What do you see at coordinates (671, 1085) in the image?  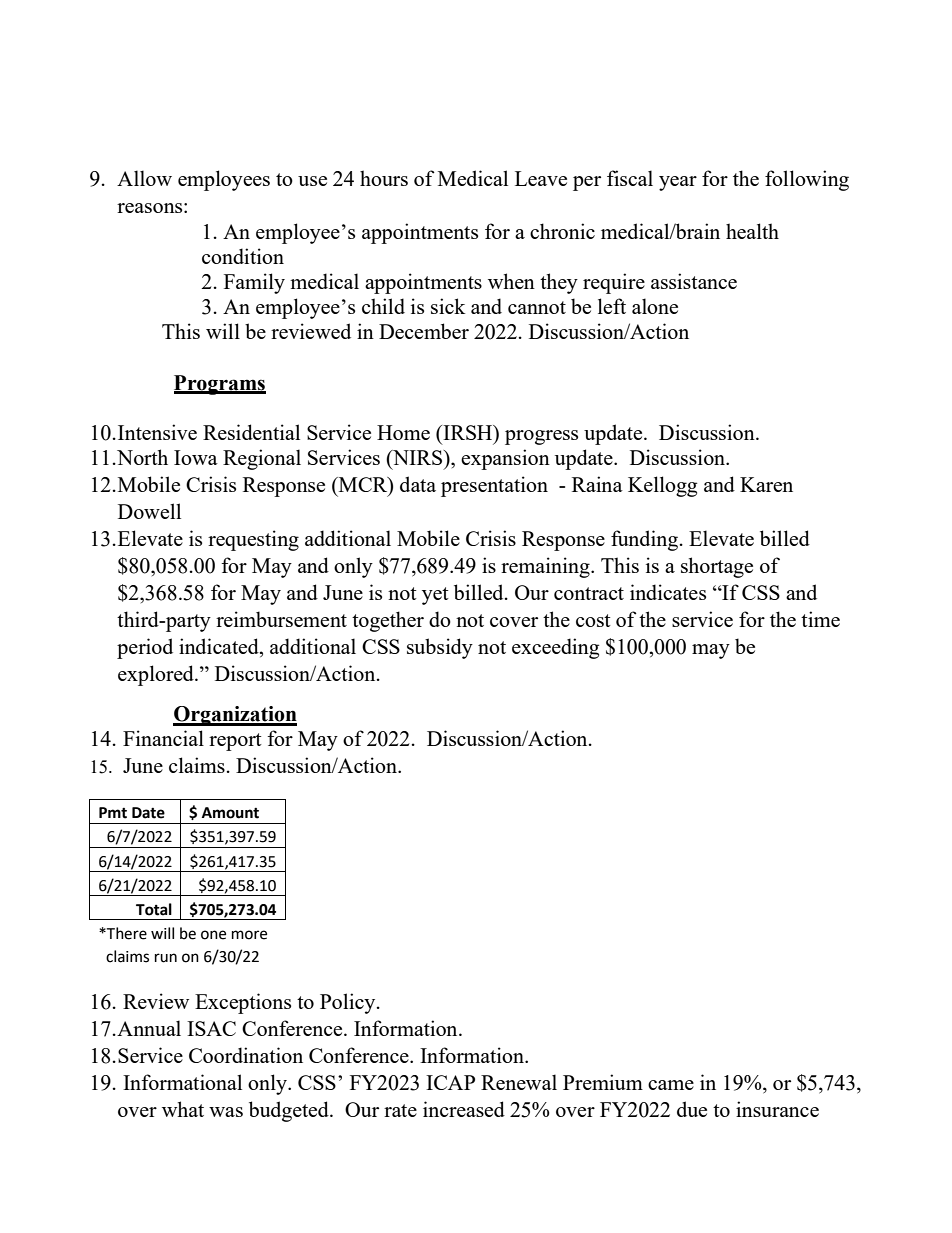 I see `came` at bounding box center [671, 1085].
